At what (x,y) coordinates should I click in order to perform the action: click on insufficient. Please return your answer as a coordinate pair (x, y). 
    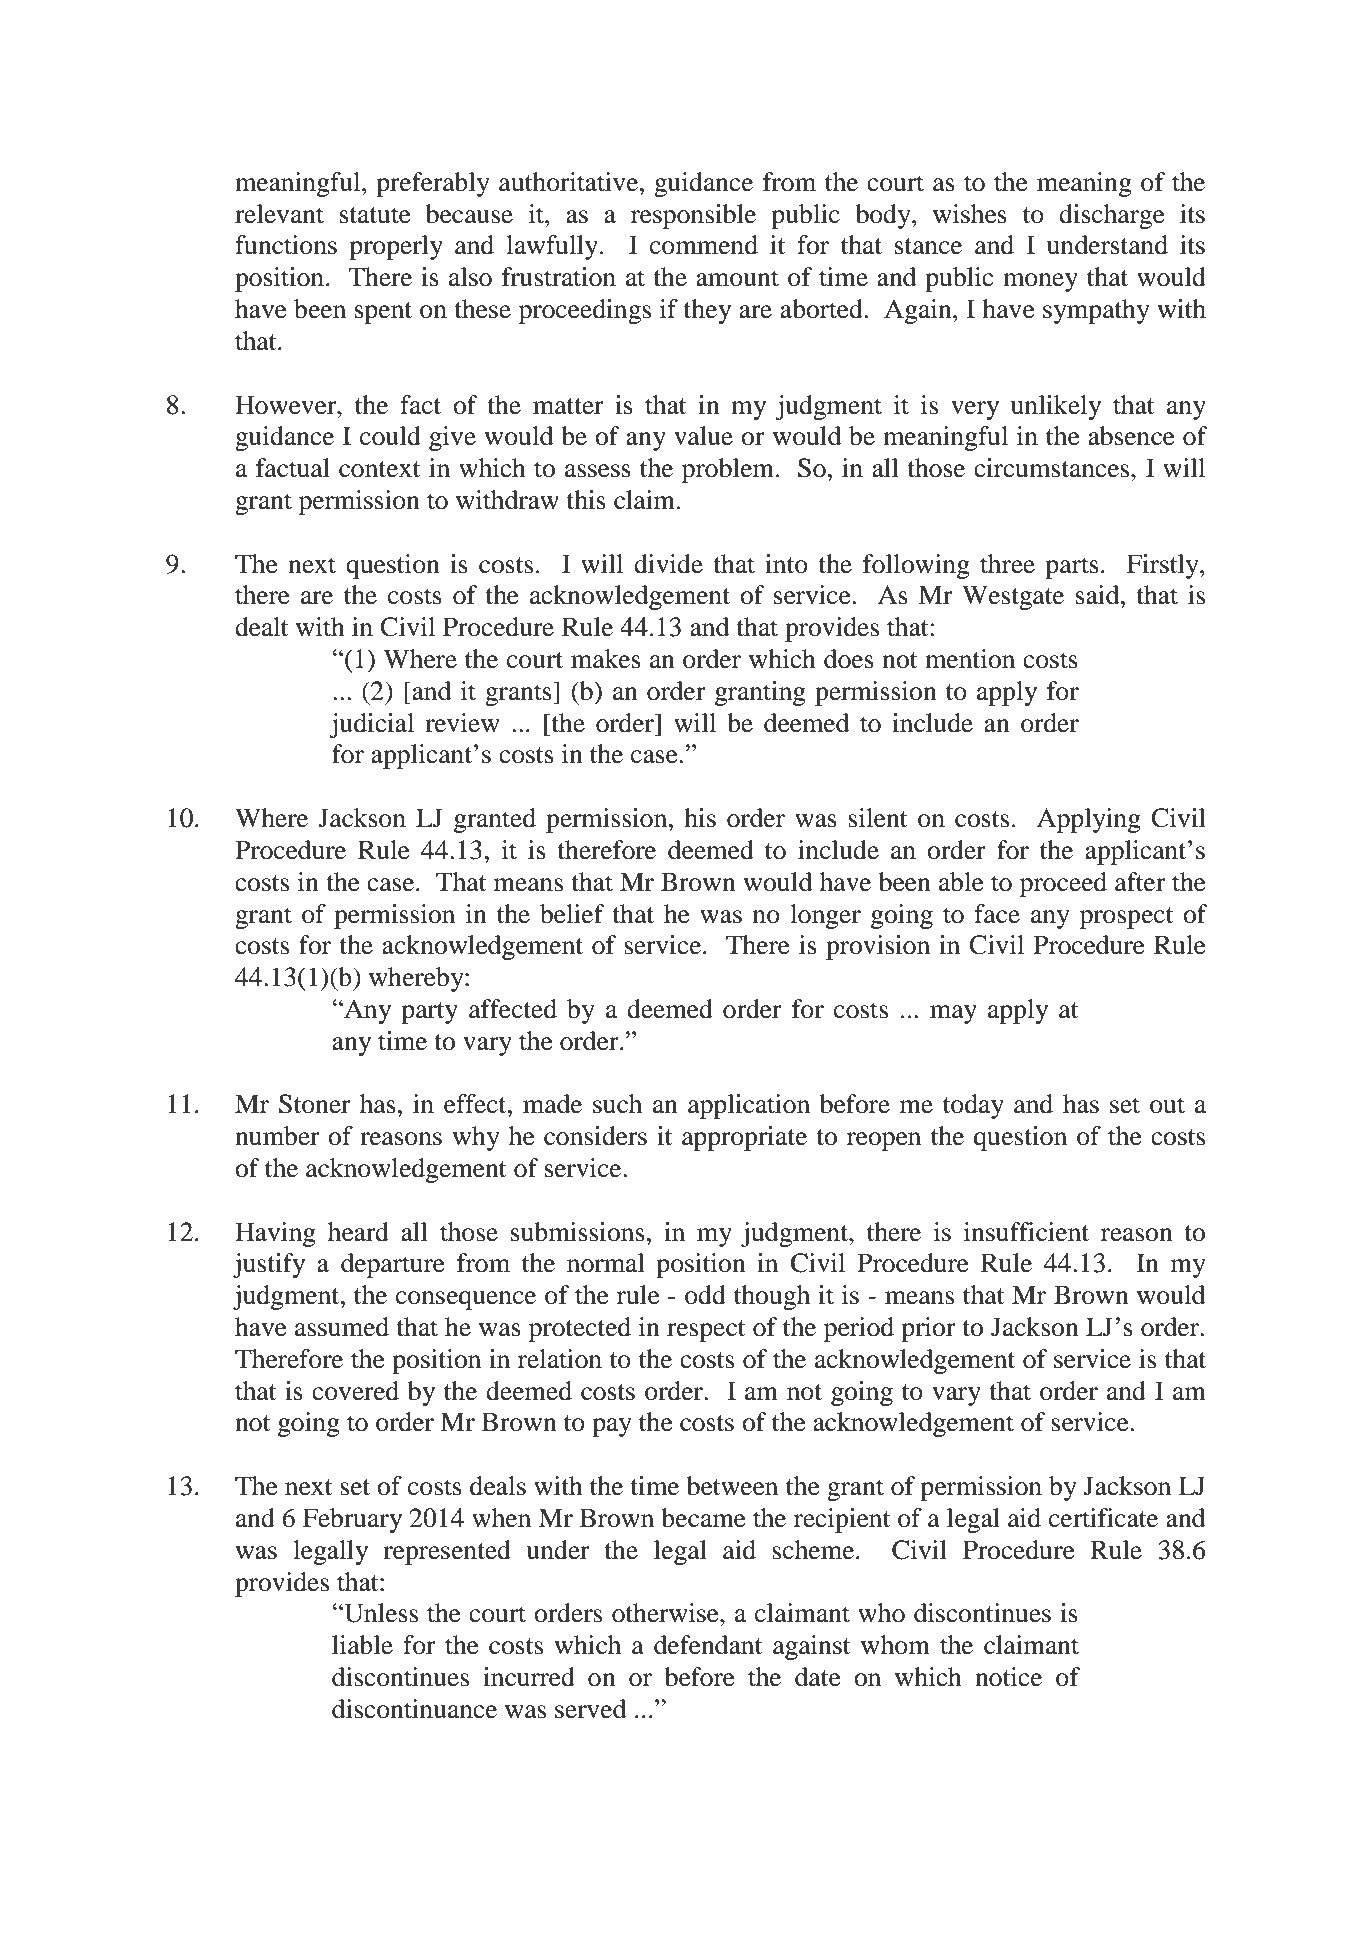
    Looking at the image, I should click on (1026, 1232).
